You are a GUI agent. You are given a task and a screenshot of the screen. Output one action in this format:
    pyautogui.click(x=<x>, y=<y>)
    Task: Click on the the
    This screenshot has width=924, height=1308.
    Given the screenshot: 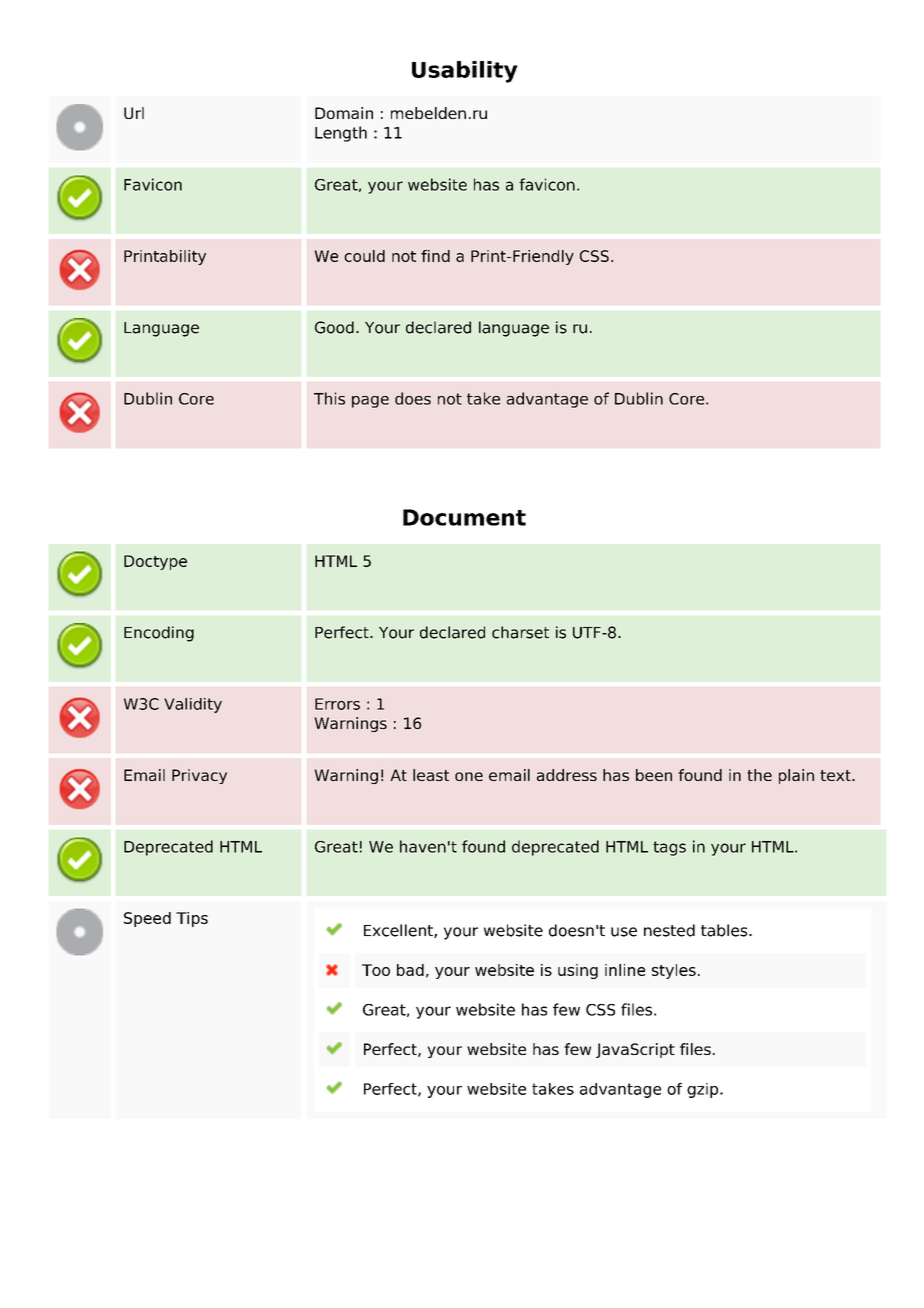 What is the action you would take?
    pyautogui.click(x=759, y=775)
